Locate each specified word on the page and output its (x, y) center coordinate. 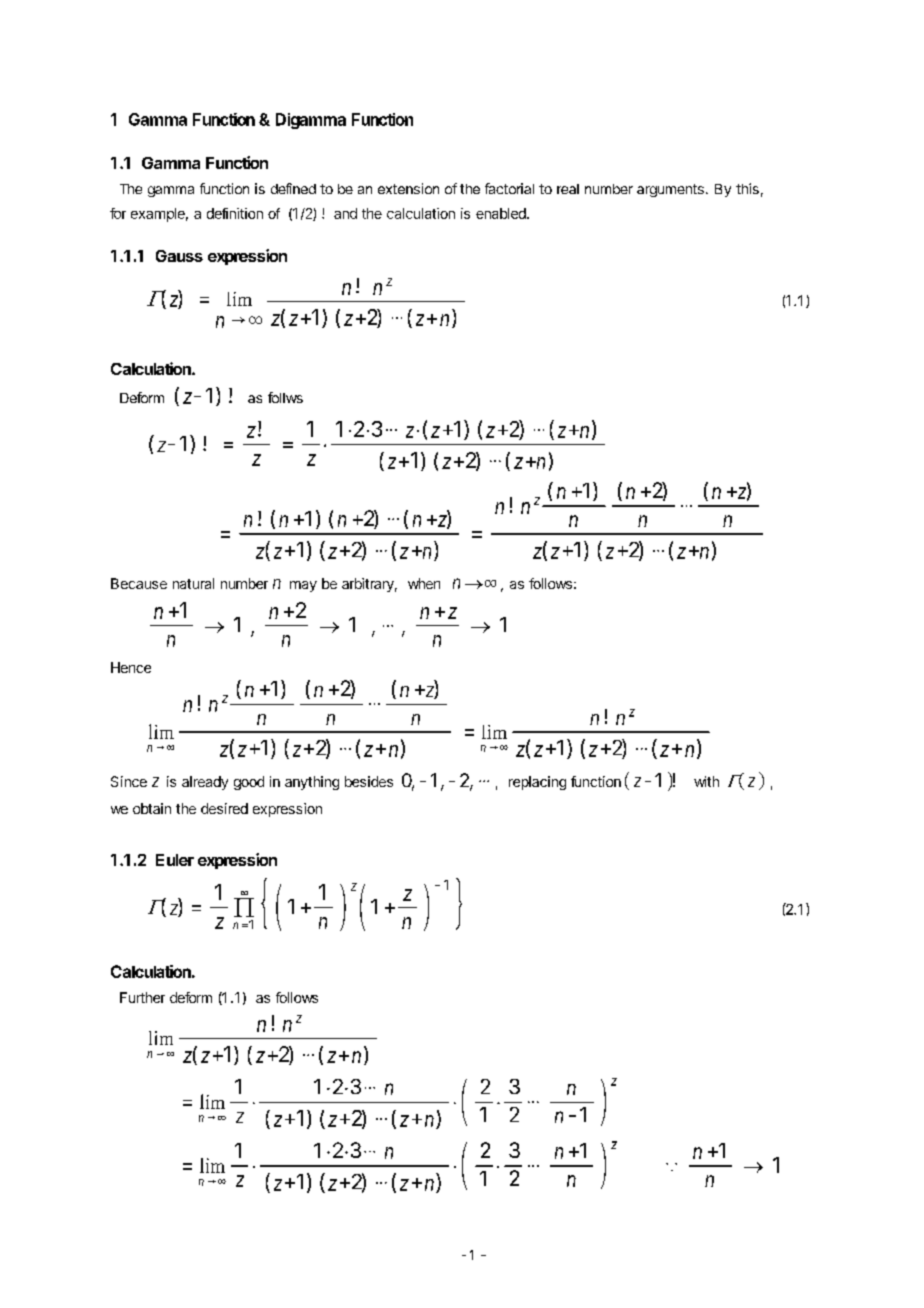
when (424, 583)
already (205, 783)
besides (369, 781)
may (303, 586)
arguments (670, 190)
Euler (175, 860)
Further (142, 997)
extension (408, 188)
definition (235, 213)
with (706, 781)
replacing (537, 783)
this (747, 188)
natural (193, 583)
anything (312, 783)
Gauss (179, 256)
